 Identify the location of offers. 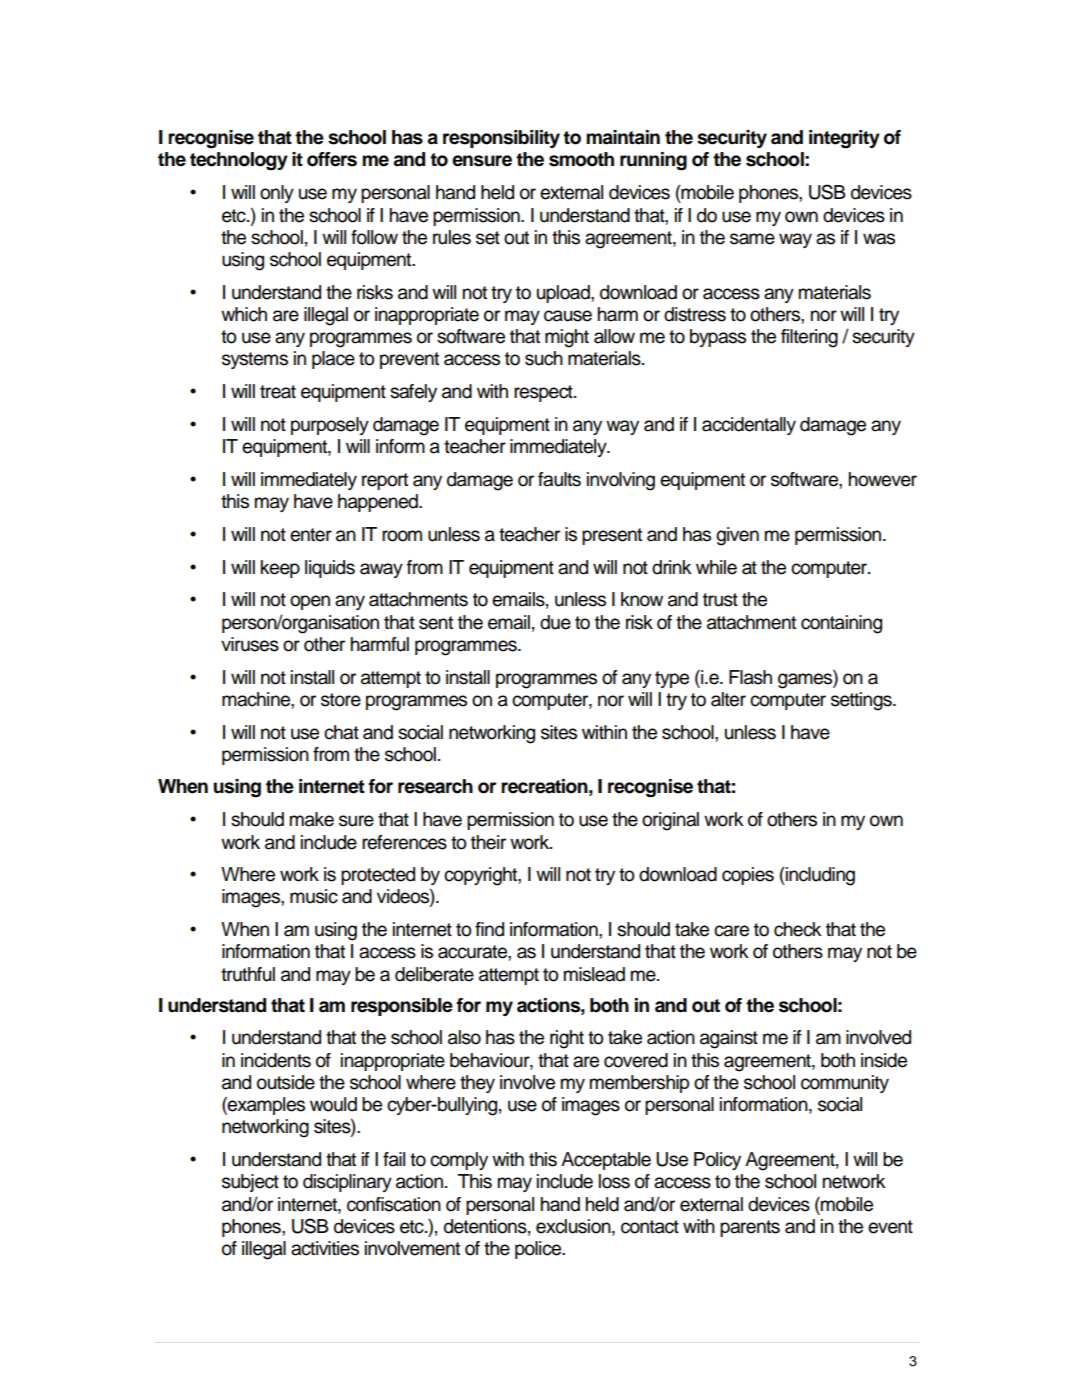
(332, 159).
